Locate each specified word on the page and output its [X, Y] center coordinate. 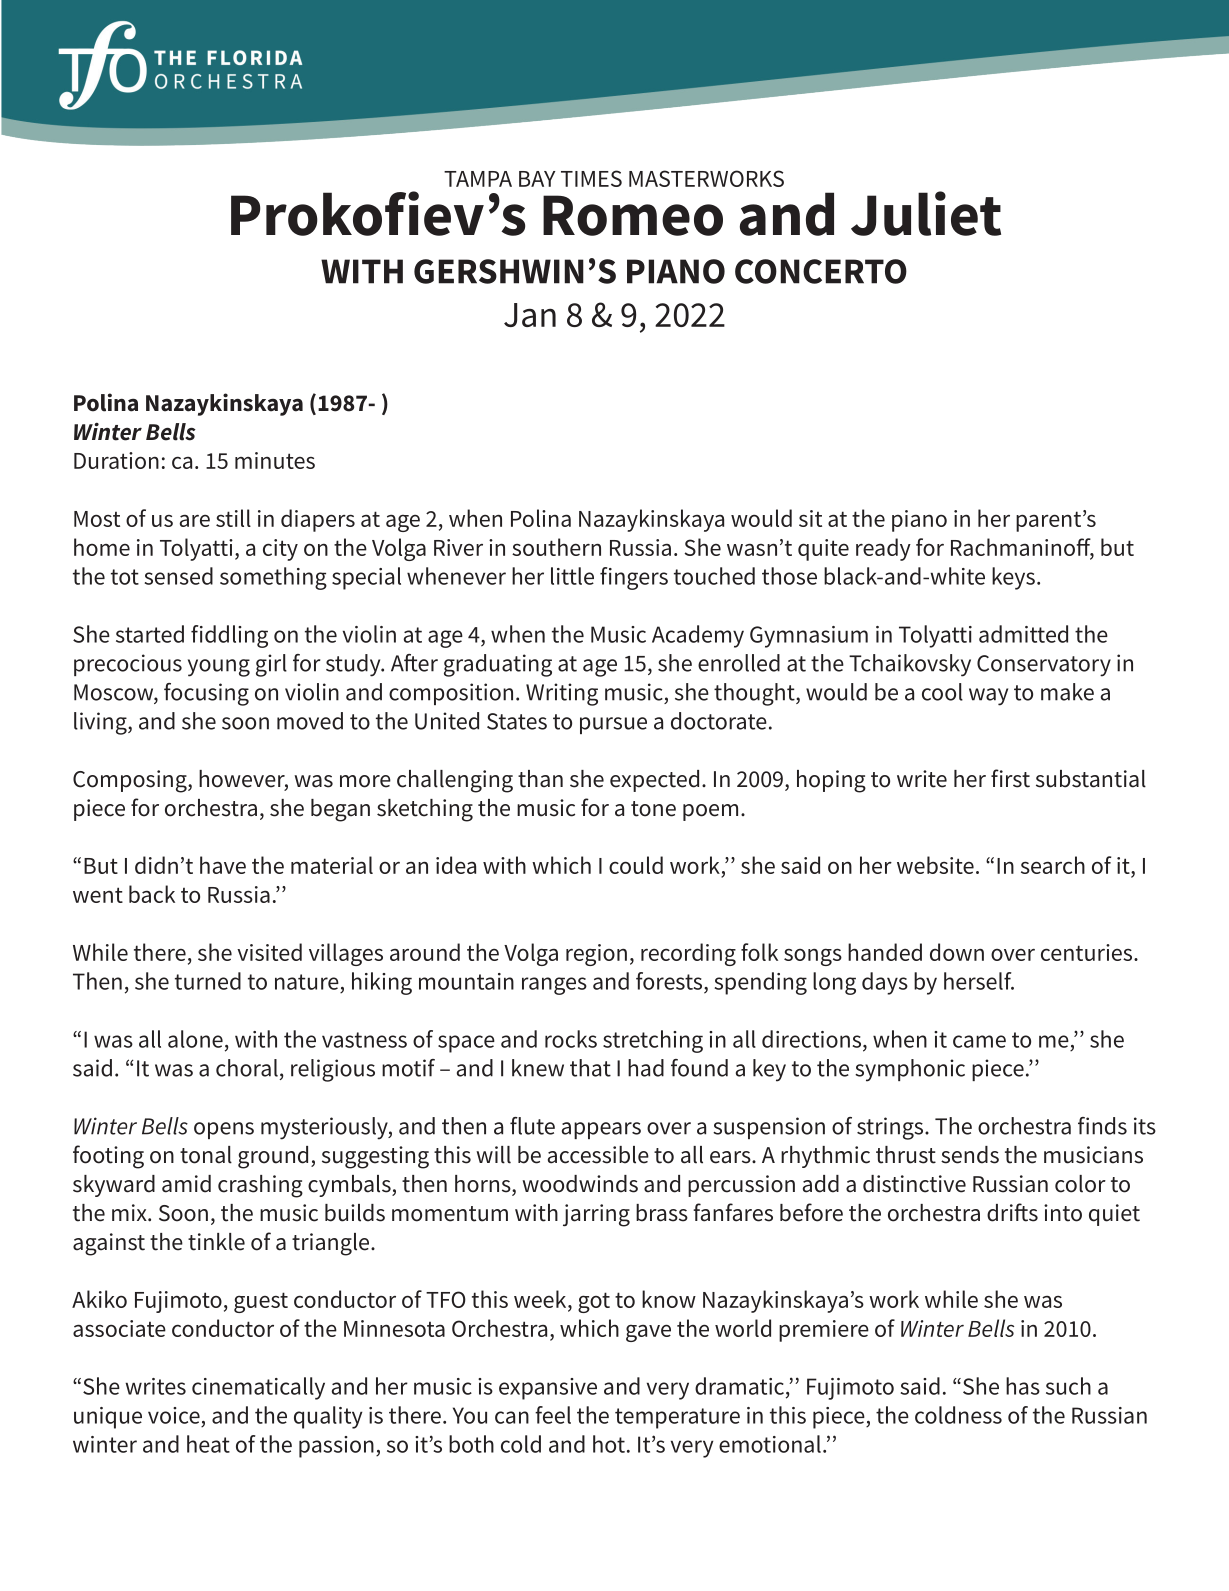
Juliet [926, 213]
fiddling [229, 636]
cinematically [258, 1388]
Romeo [633, 215]
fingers [634, 578]
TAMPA [478, 179]
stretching [653, 1041]
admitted [1023, 634]
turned [208, 981]
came [979, 1041]
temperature [677, 1418]
